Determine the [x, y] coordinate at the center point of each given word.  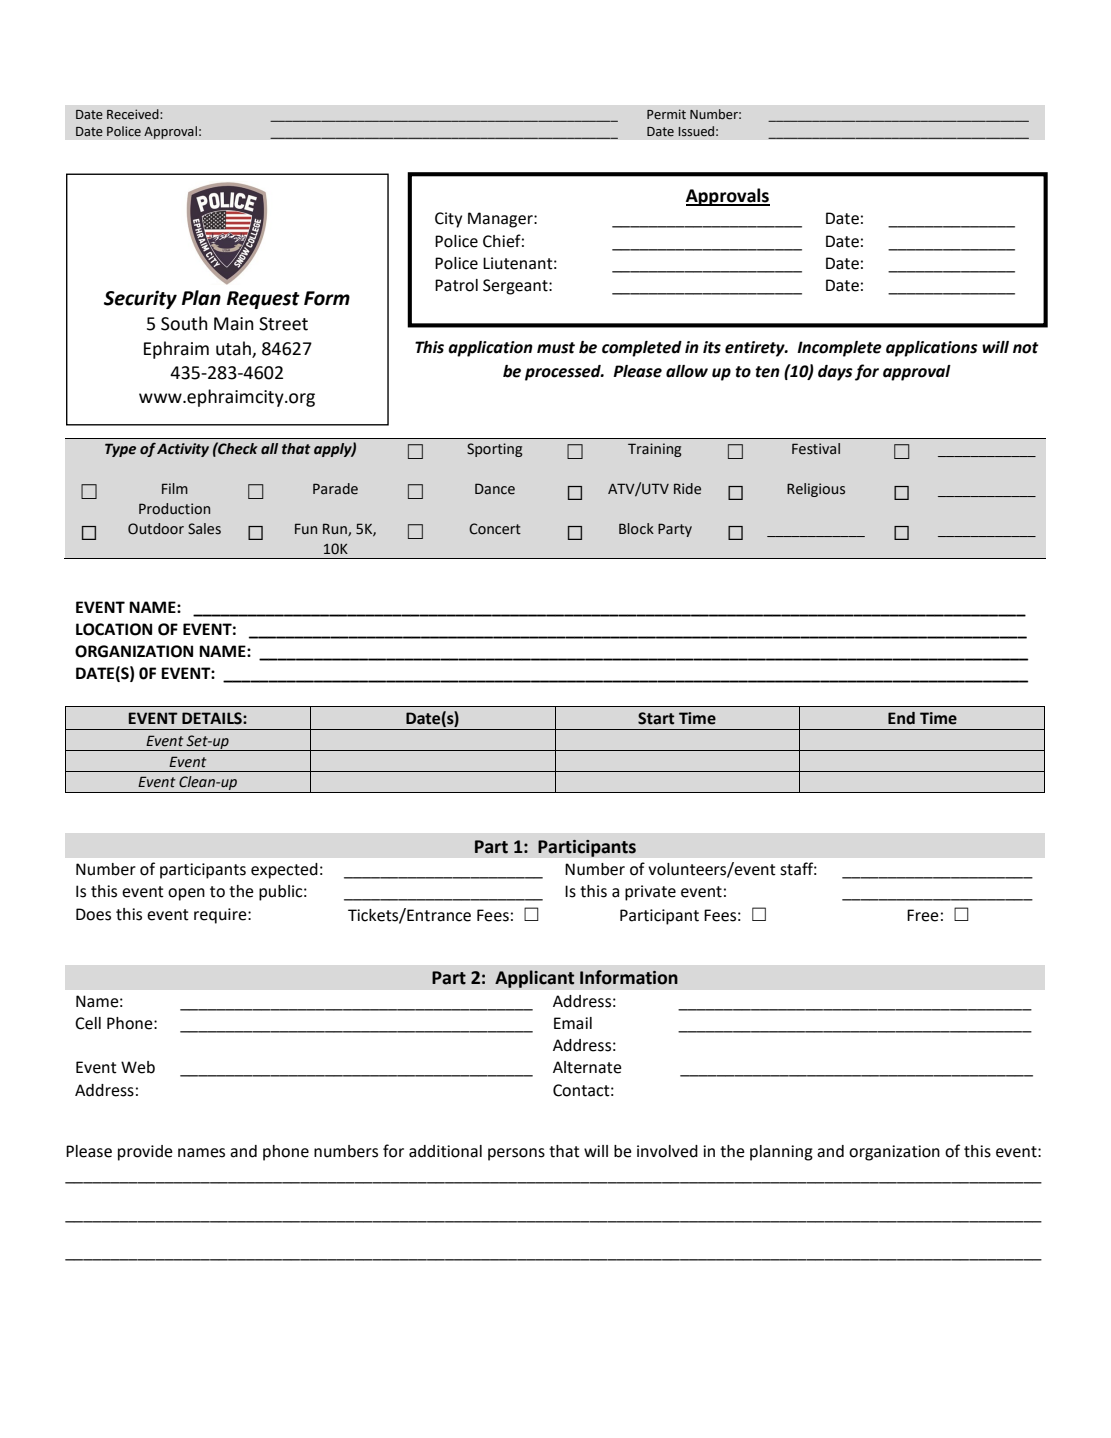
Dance [495, 489]
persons [516, 1154]
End [901, 718]
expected [284, 871]
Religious [816, 490]
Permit [666, 114]
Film [175, 488]
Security [140, 299]
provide [145, 1153]
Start [656, 718]
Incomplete [839, 349]
